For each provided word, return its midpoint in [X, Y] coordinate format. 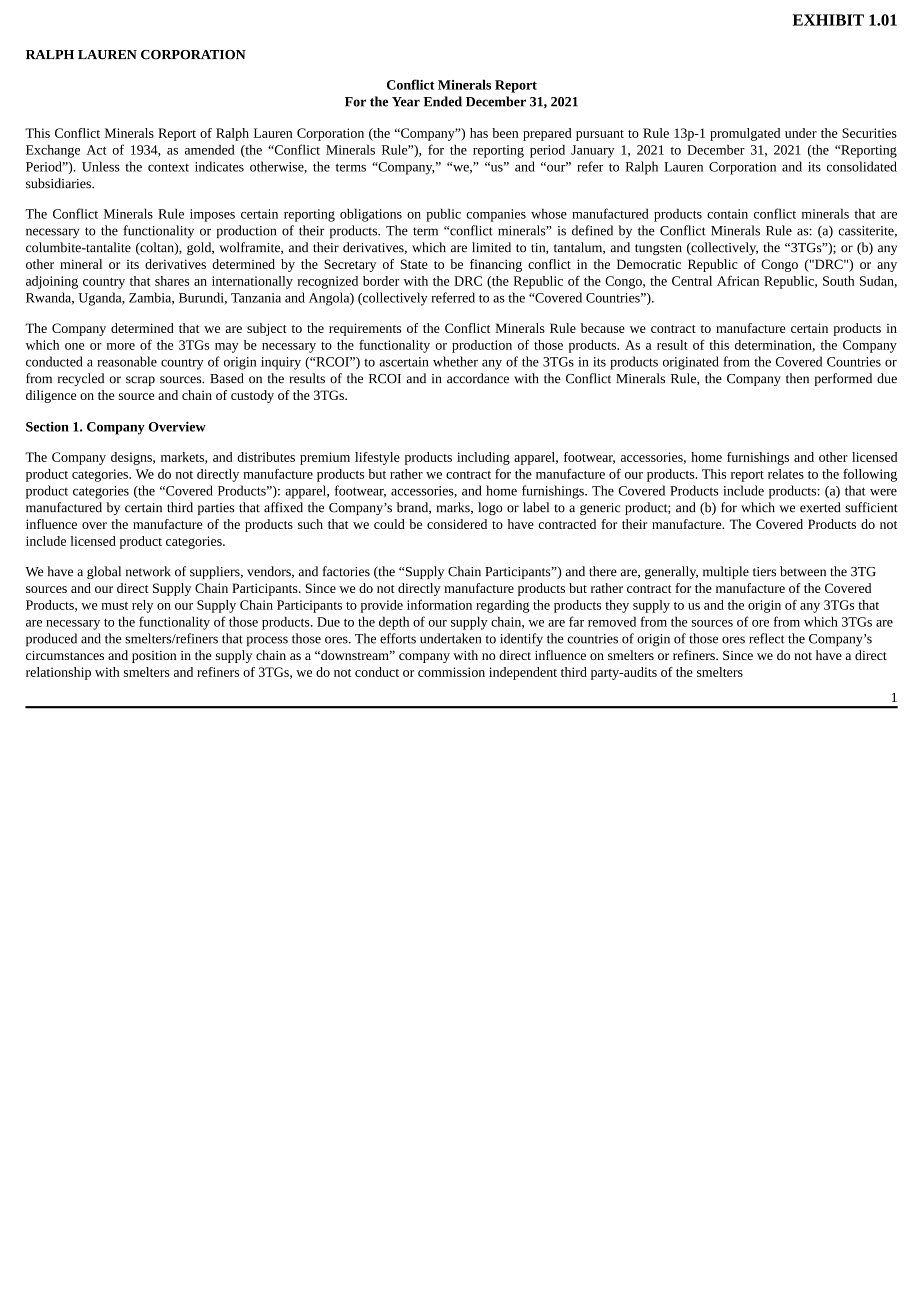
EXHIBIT [828, 20]
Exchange [53, 151]
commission [451, 672]
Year [406, 102]
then [797, 378]
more [121, 346]
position [154, 657]
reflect [766, 638]
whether [455, 361]
